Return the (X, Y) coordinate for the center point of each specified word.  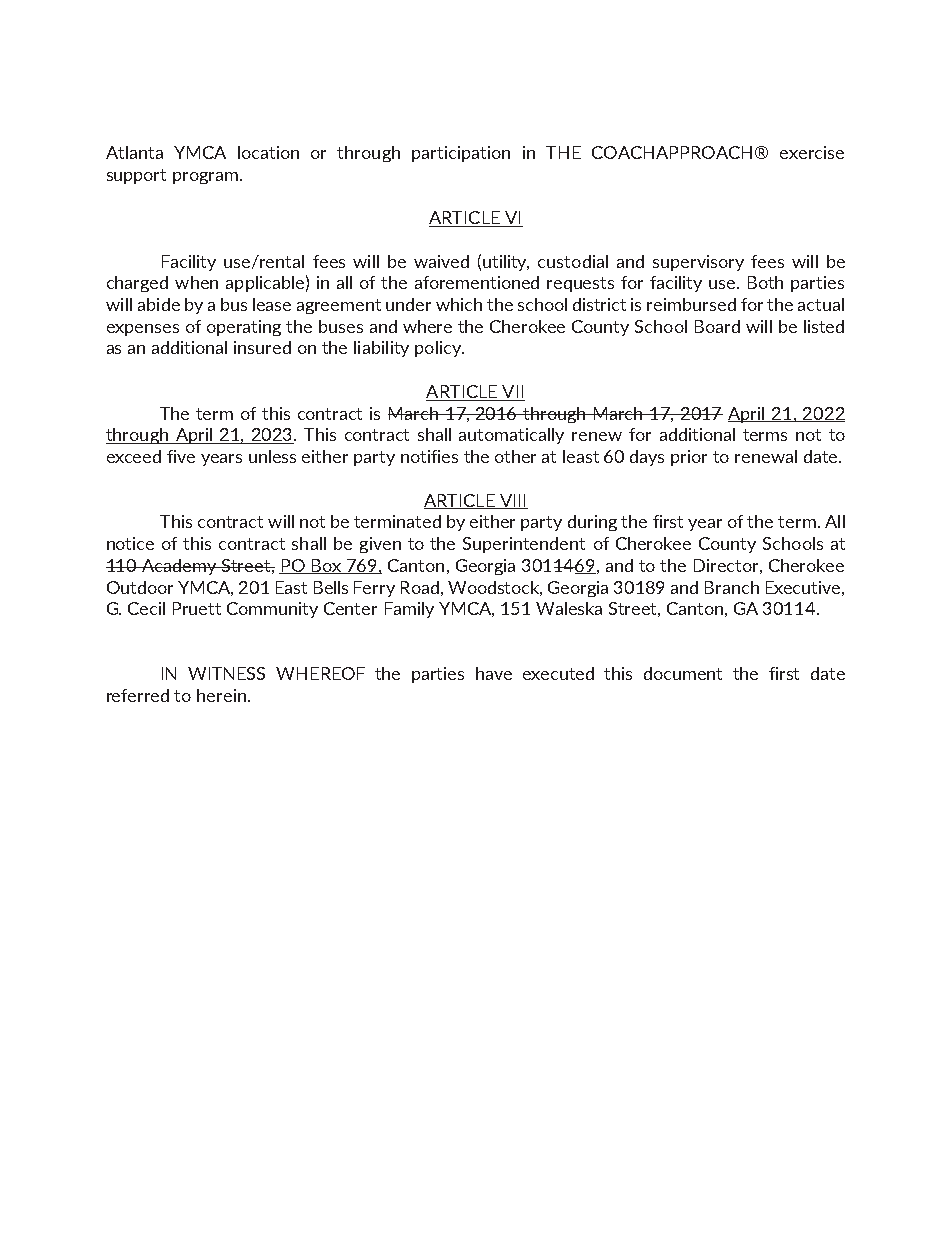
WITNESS (226, 673)
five (181, 456)
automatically (511, 436)
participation (461, 154)
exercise (812, 152)
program (205, 178)
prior (689, 458)
